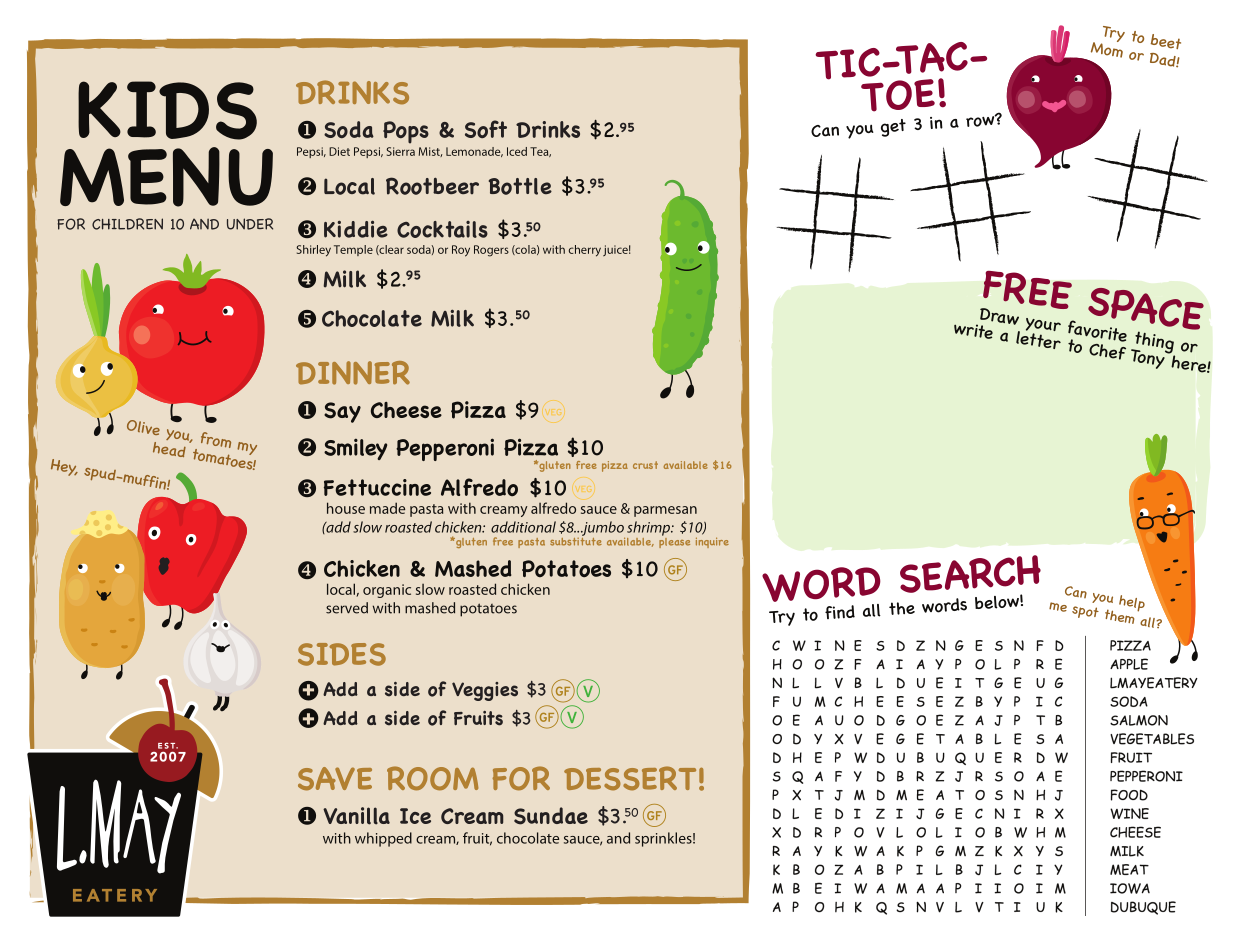 Image resolution: width=1233 pixels, height=952 pixels. I want to click on crust, so click(645, 465).
